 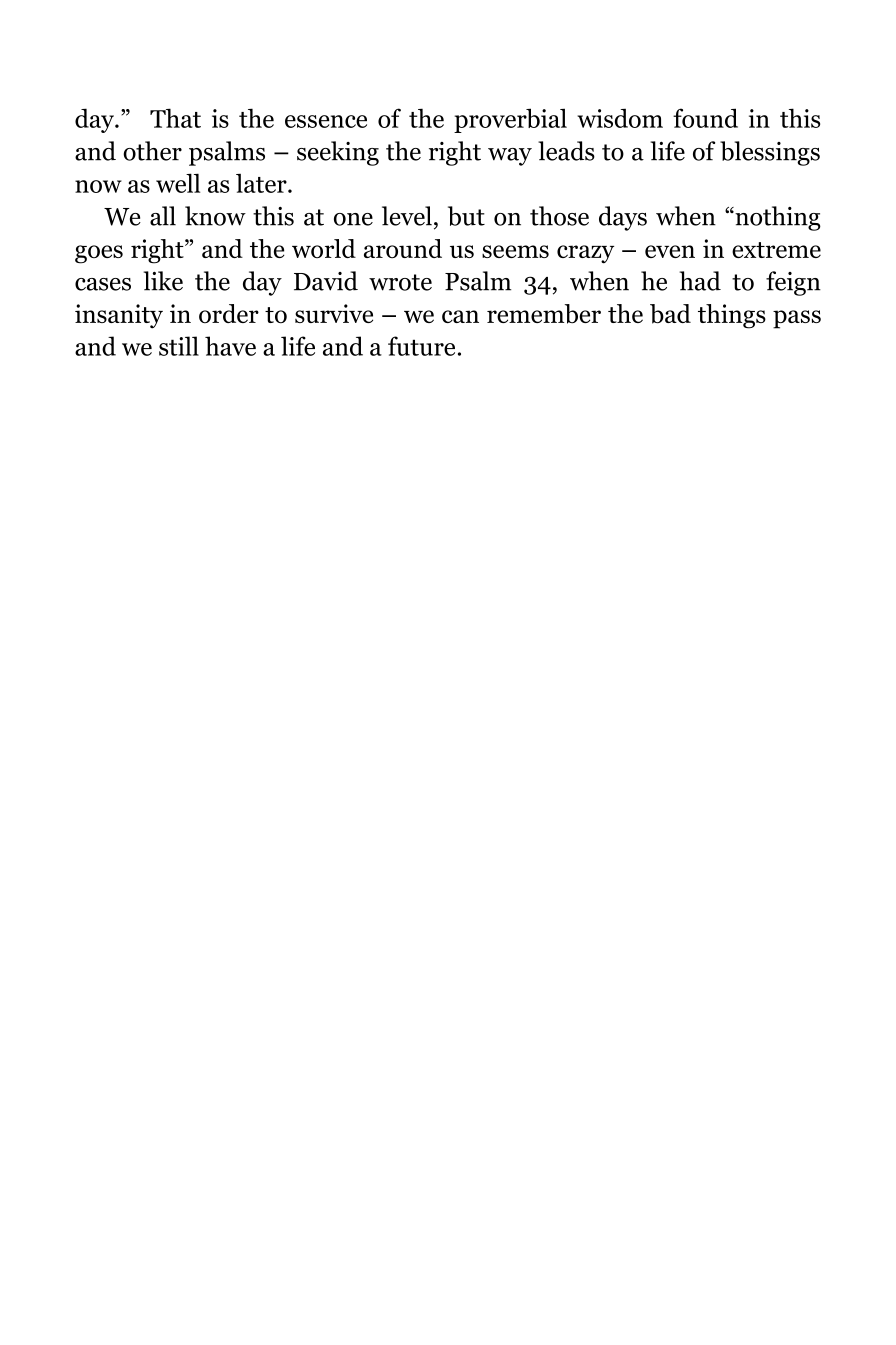 I want to click on That, so click(x=175, y=118).
